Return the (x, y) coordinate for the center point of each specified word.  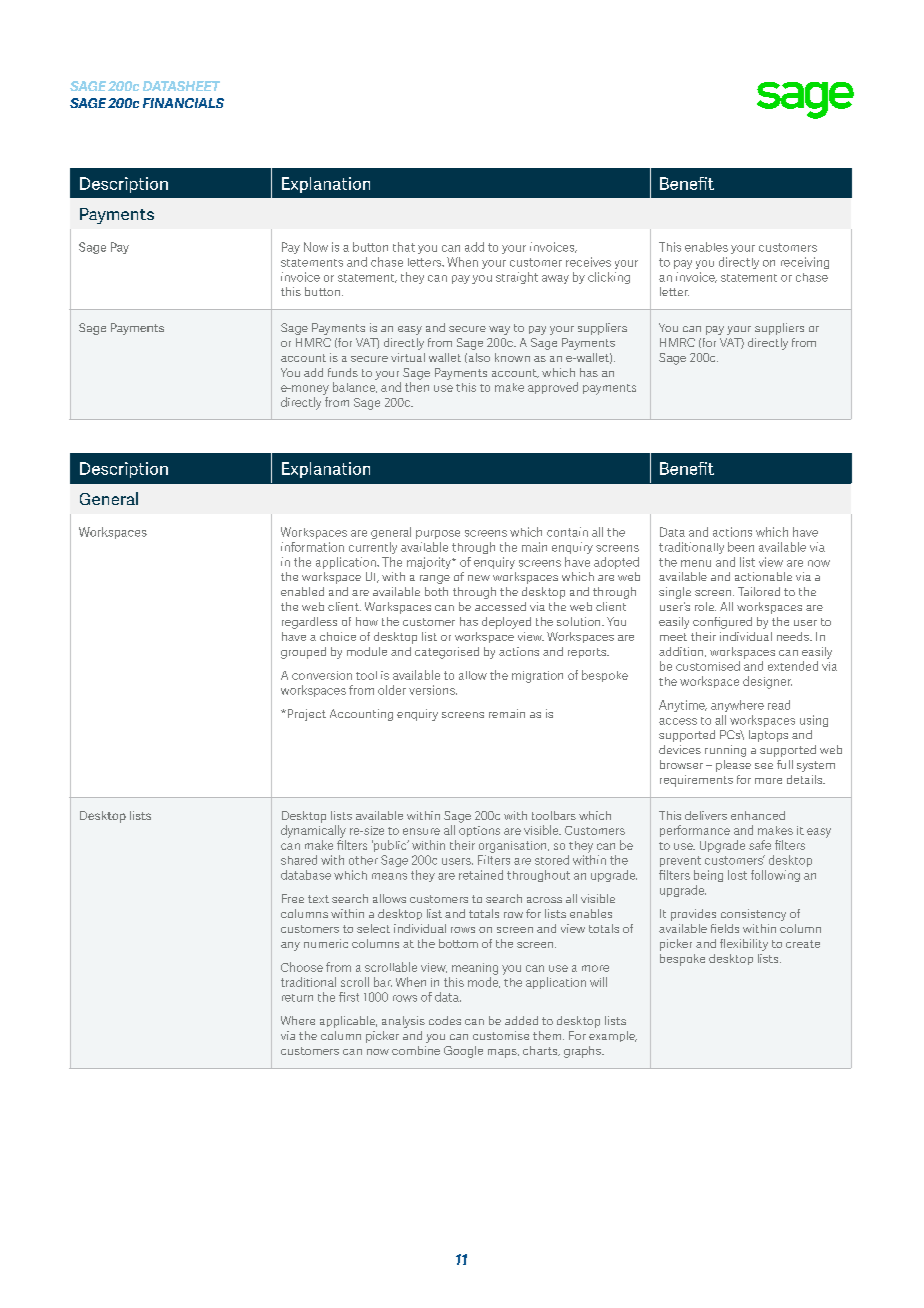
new (479, 578)
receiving (805, 263)
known (512, 357)
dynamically (313, 831)
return (297, 998)
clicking (609, 278)
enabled (302, 591)
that (404, 247)
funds (343, 372)
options (479, 831)
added (521, 1020)
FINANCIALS (183, 103)
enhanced (758, 815)
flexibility (744, 945)
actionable (763, 576)
